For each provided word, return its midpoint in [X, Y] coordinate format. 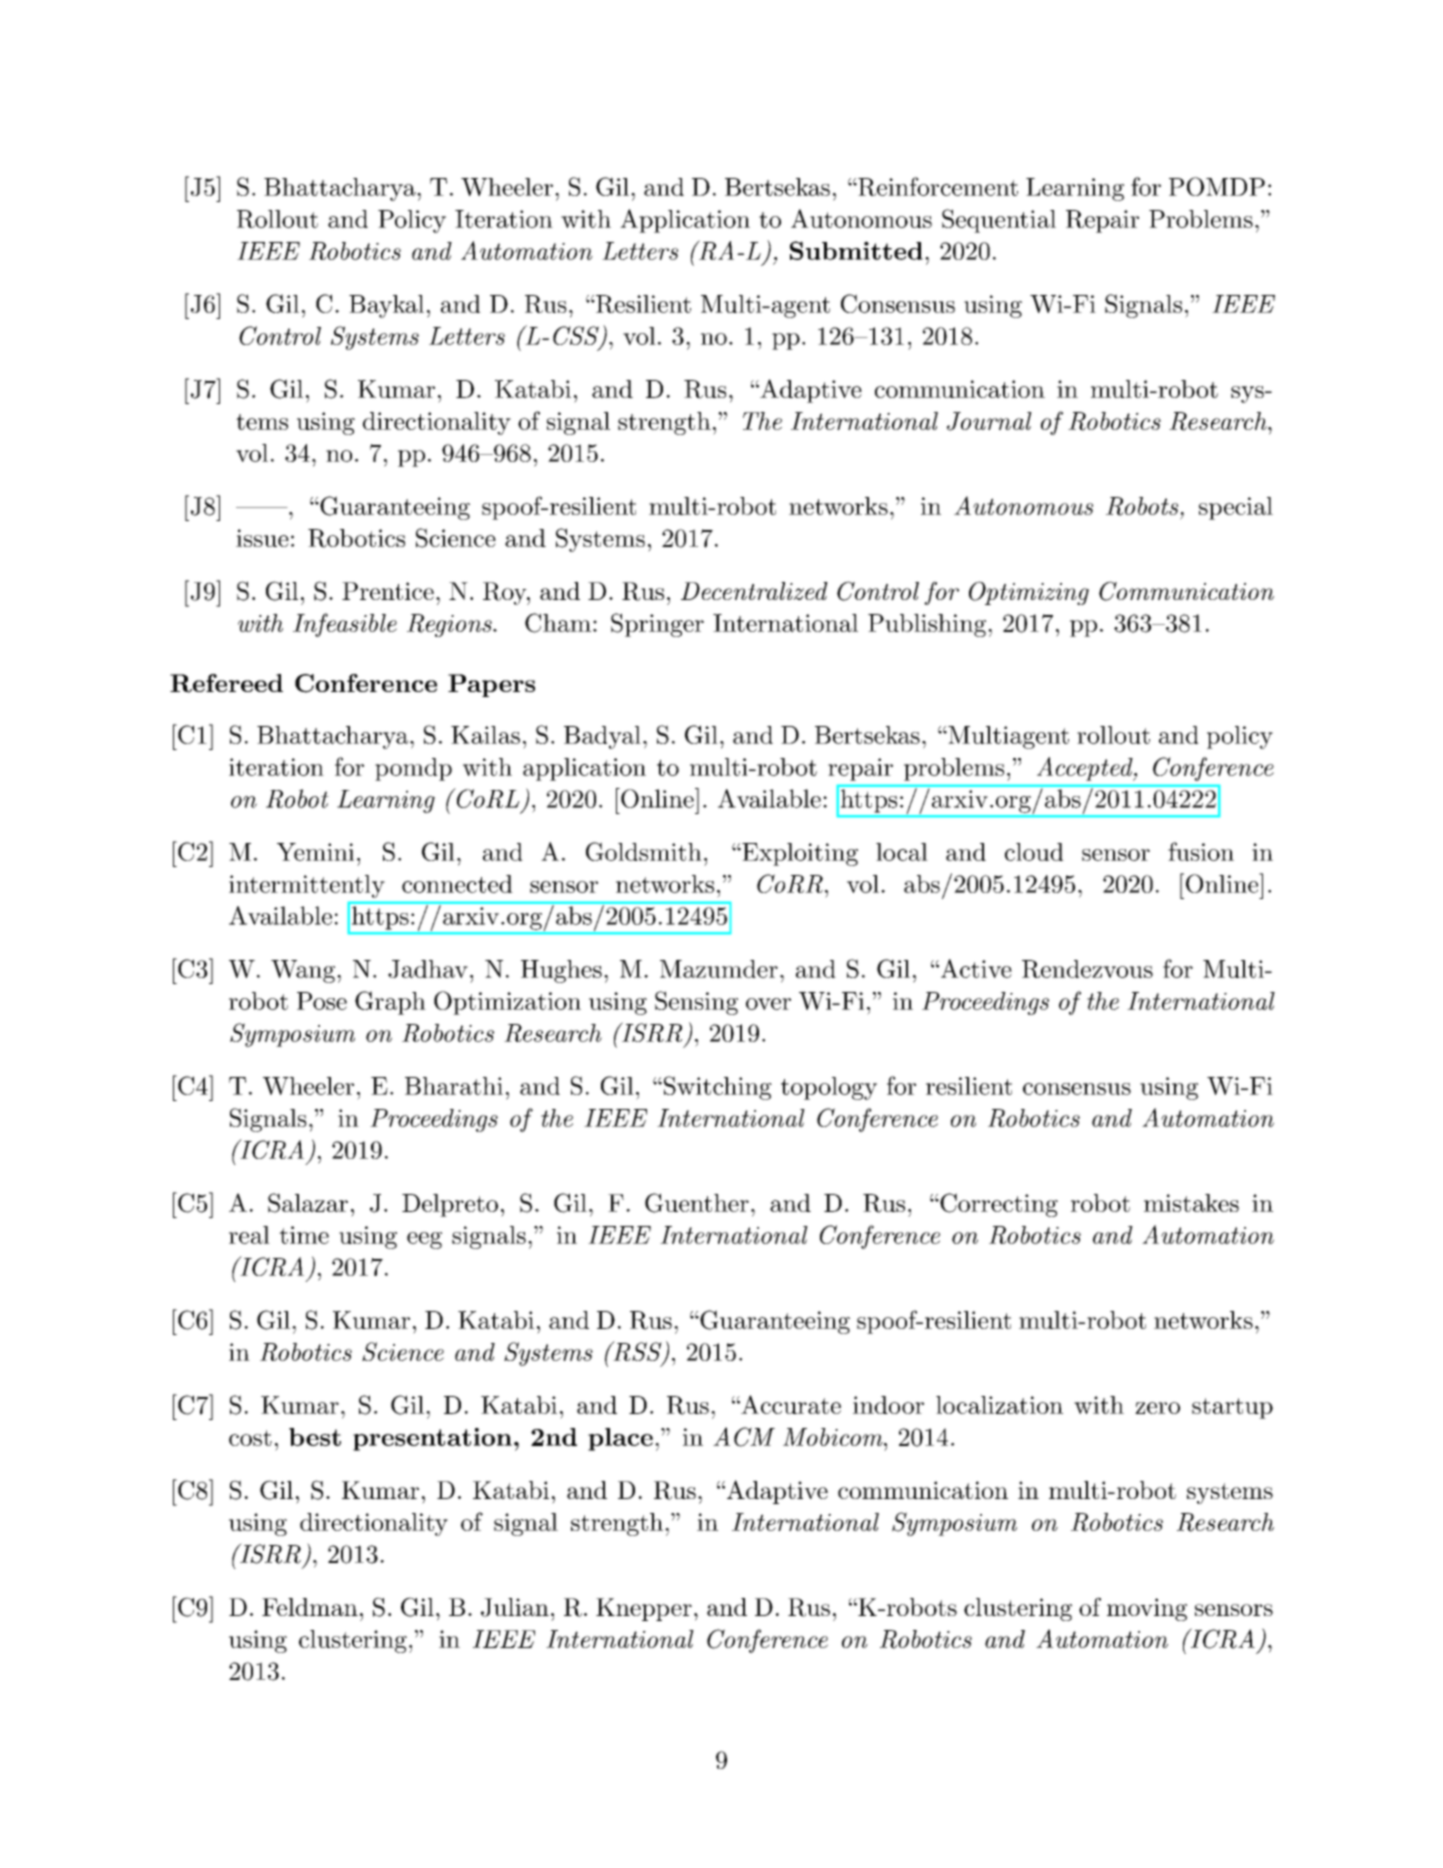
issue [262, 538]
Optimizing [1029, 593]
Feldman [310, 1607]
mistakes [1191, 1203]
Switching [716, 1088]
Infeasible [345, 625]
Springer [657, 625]
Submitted [856, 250]
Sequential [999, 221]
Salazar [308, 1203]
